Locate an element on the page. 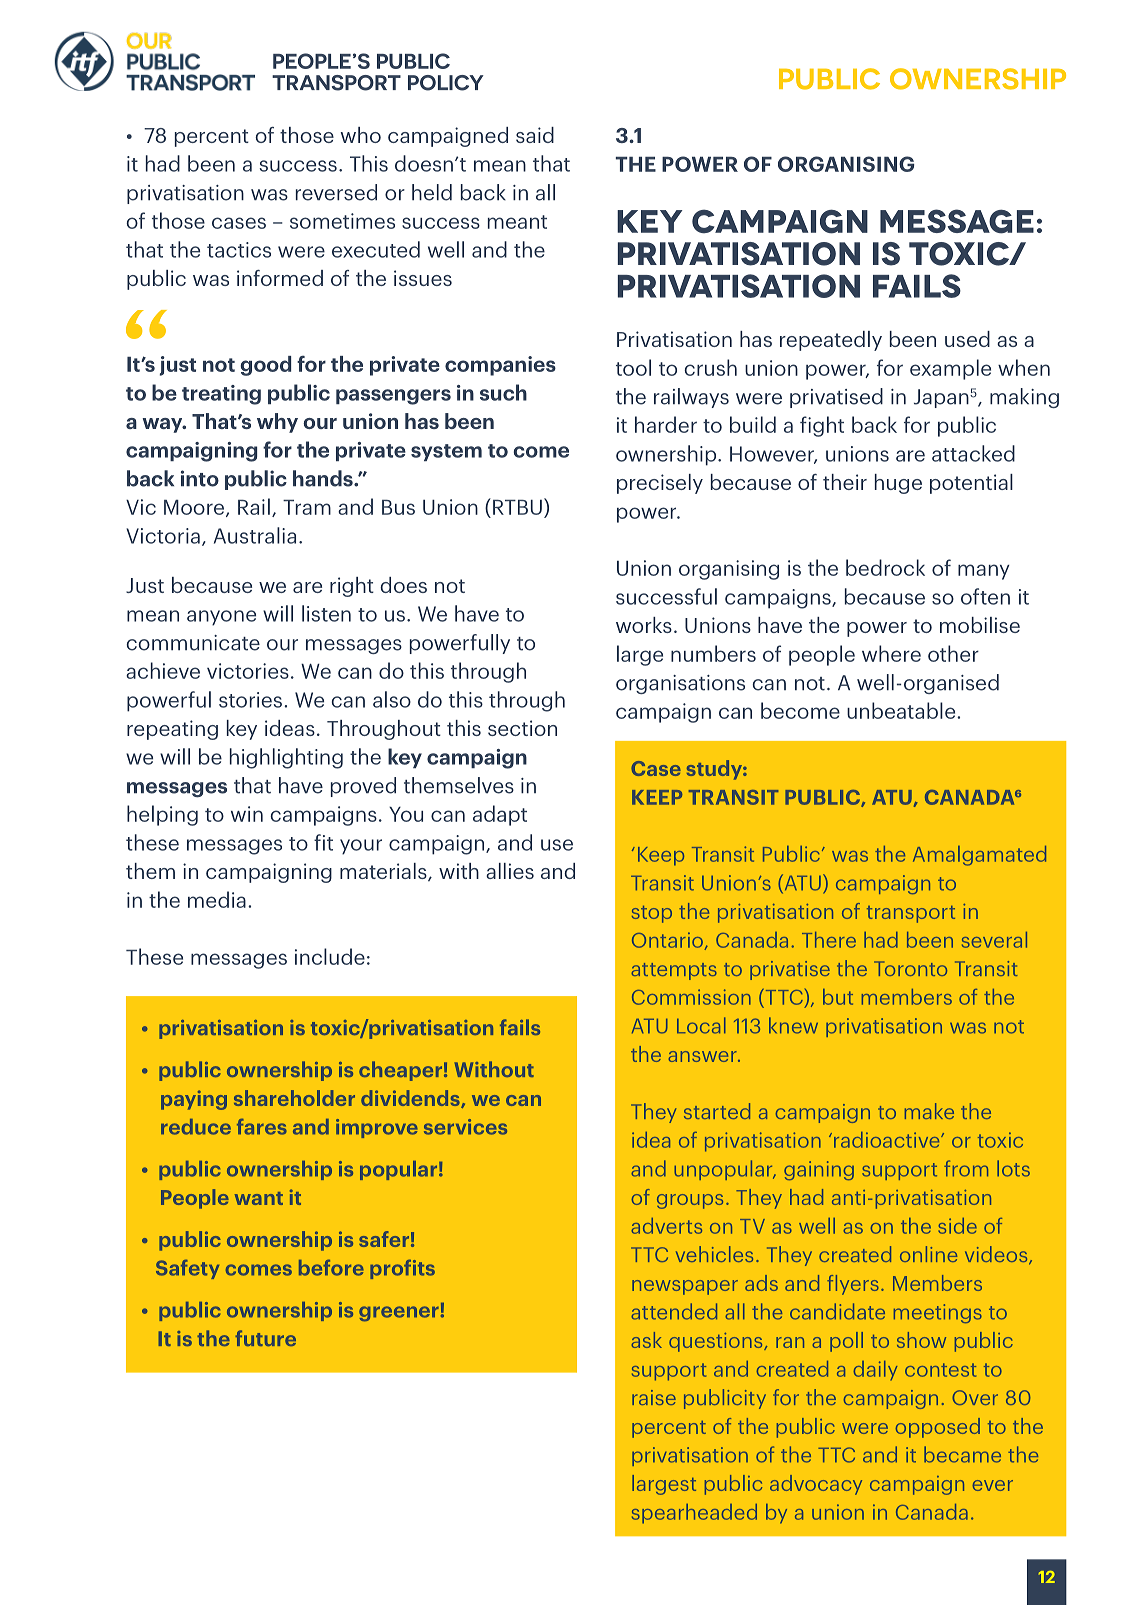 The width and height of the document is (1135, 1605). make is located at coordinates (929, 1111).
